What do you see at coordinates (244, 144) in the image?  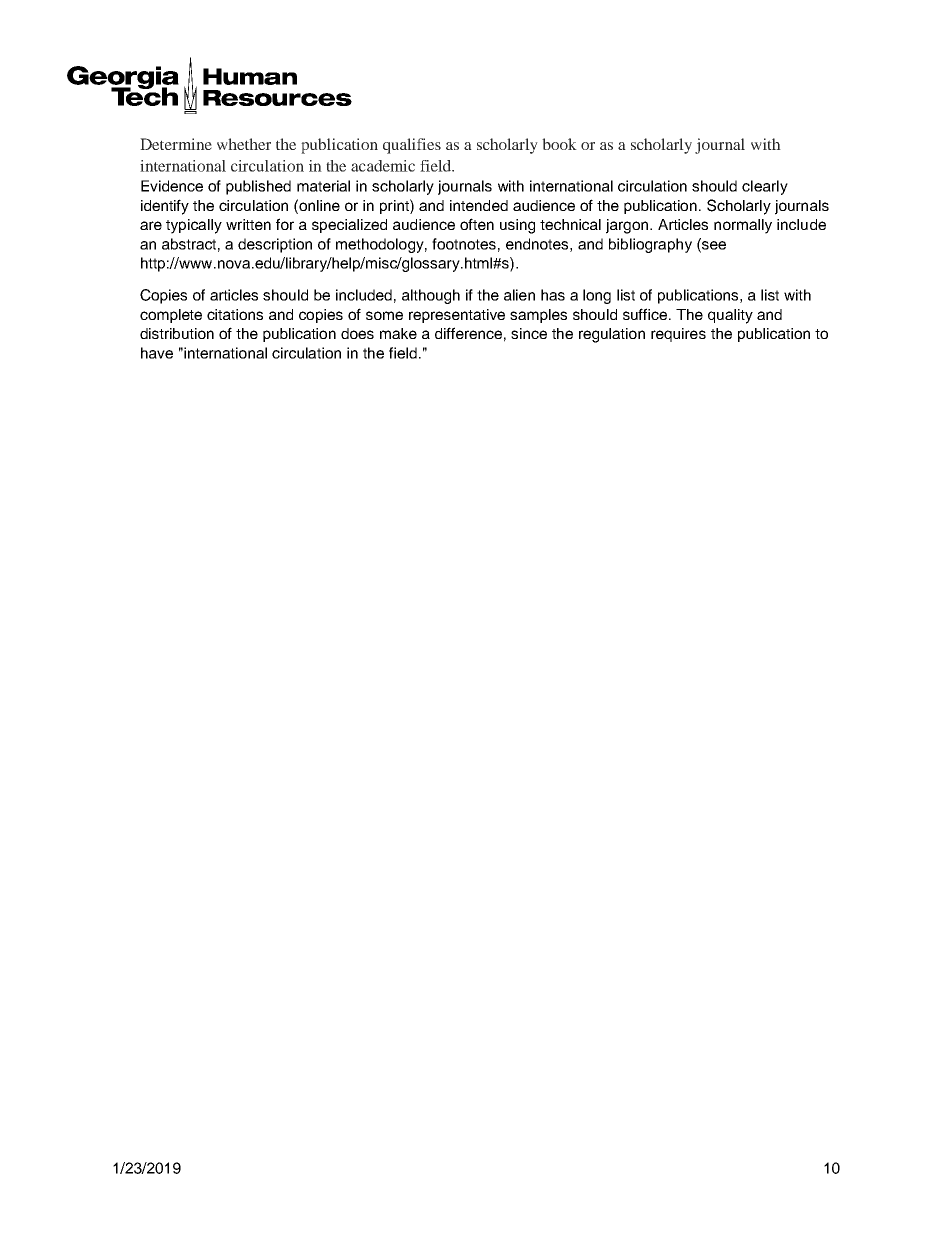 I see `whether` at bounding box center [244, 144].
